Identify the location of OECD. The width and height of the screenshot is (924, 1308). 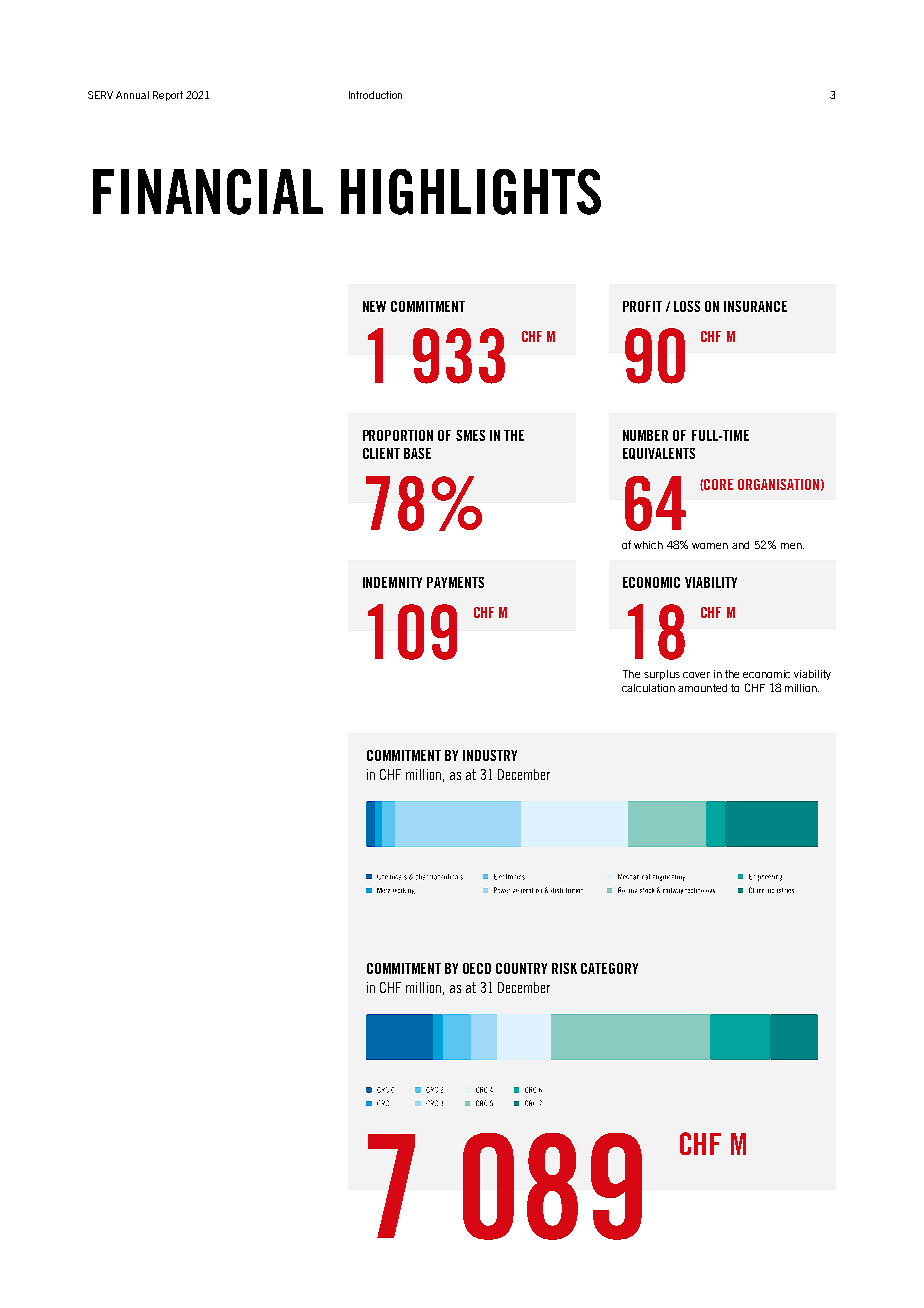
(477, 968).
